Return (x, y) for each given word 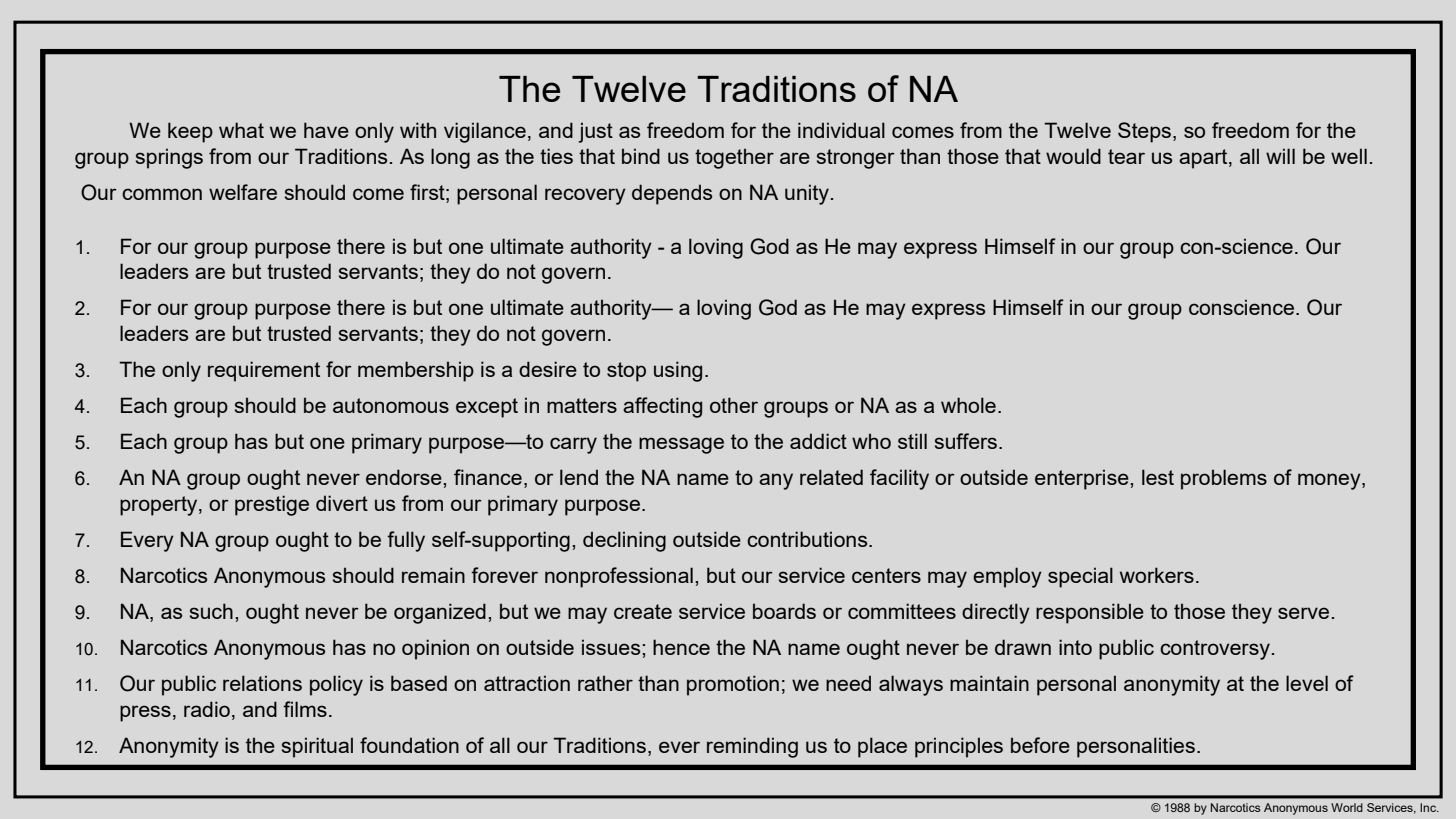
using (678, 371)
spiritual (317, 747)
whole (968, 405)
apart (1204, 159)
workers (1157, 575)
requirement (264, 371)
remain (433, 575)
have (326, 130)
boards (784, 611)
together (734, 158)
